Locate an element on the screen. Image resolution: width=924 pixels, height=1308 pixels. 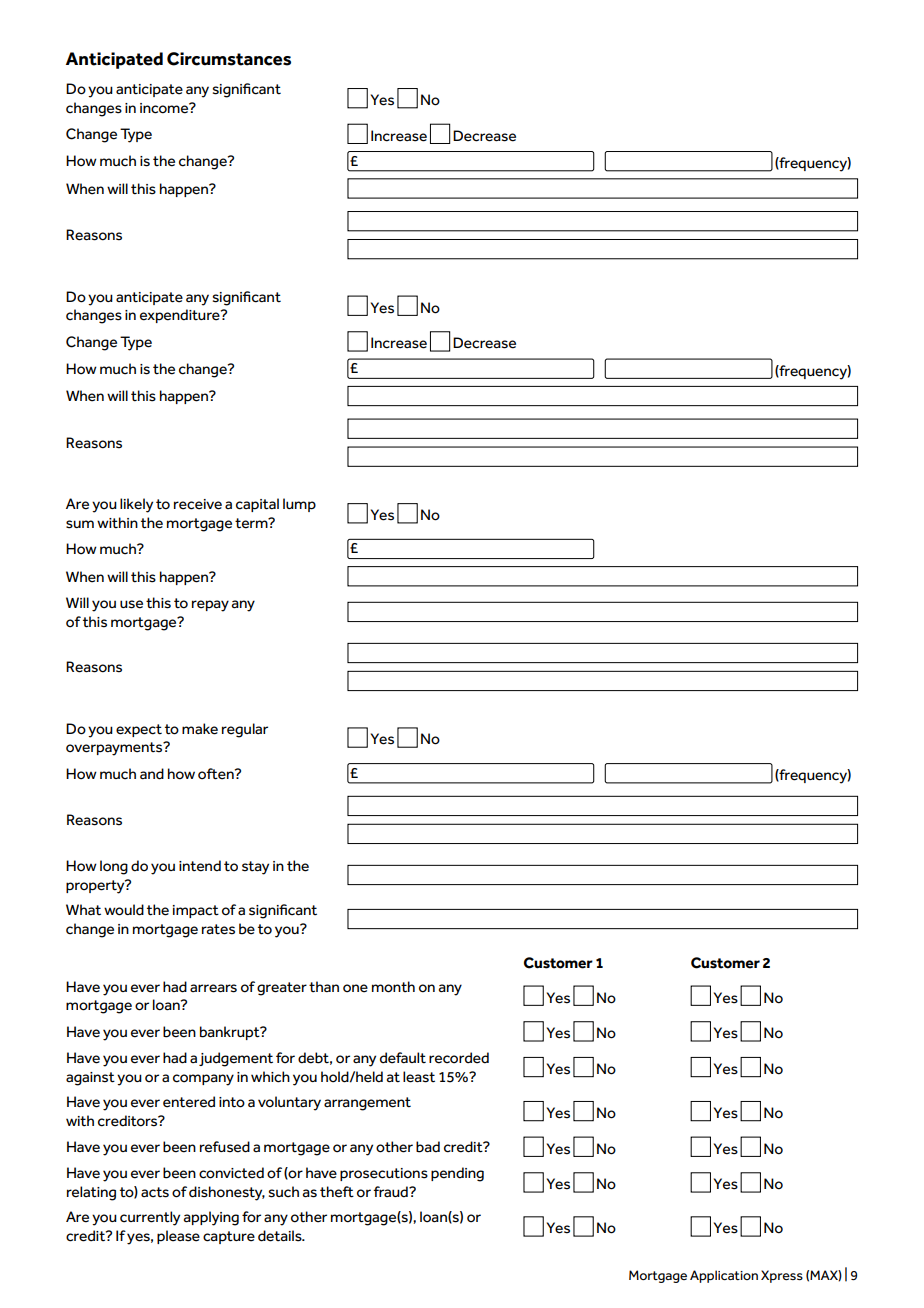
term is located at coordinates (252, 523).
